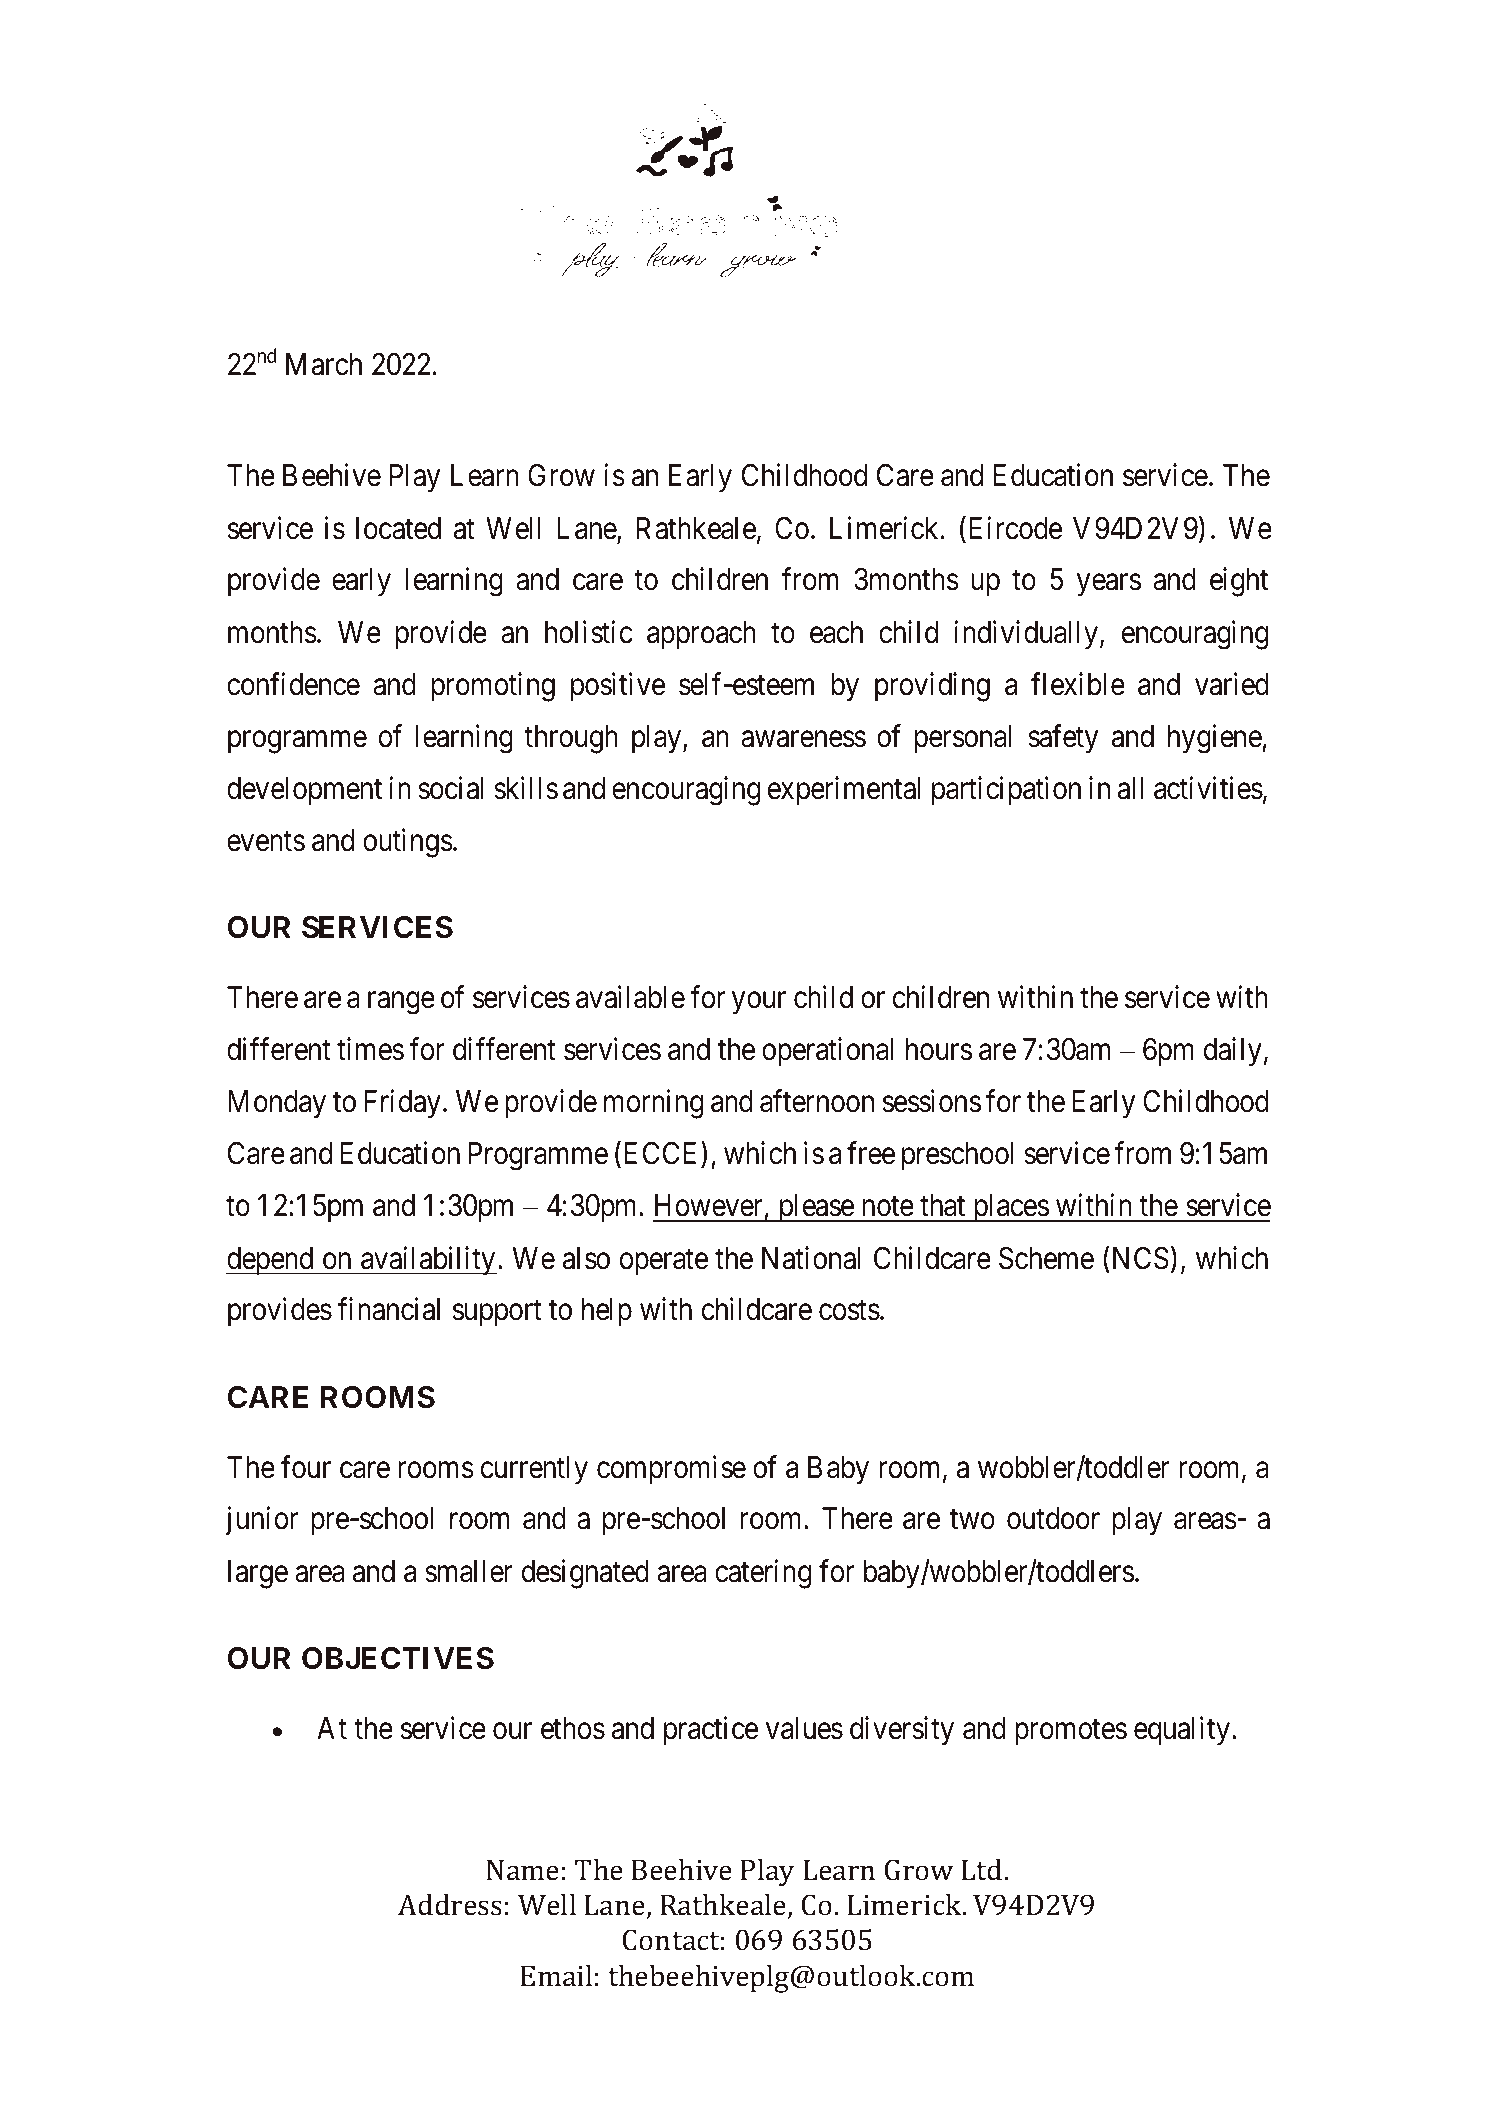  What do you see at coordinates (324, 364) in the page?
I see `March` at bounding box center [324, 364].
